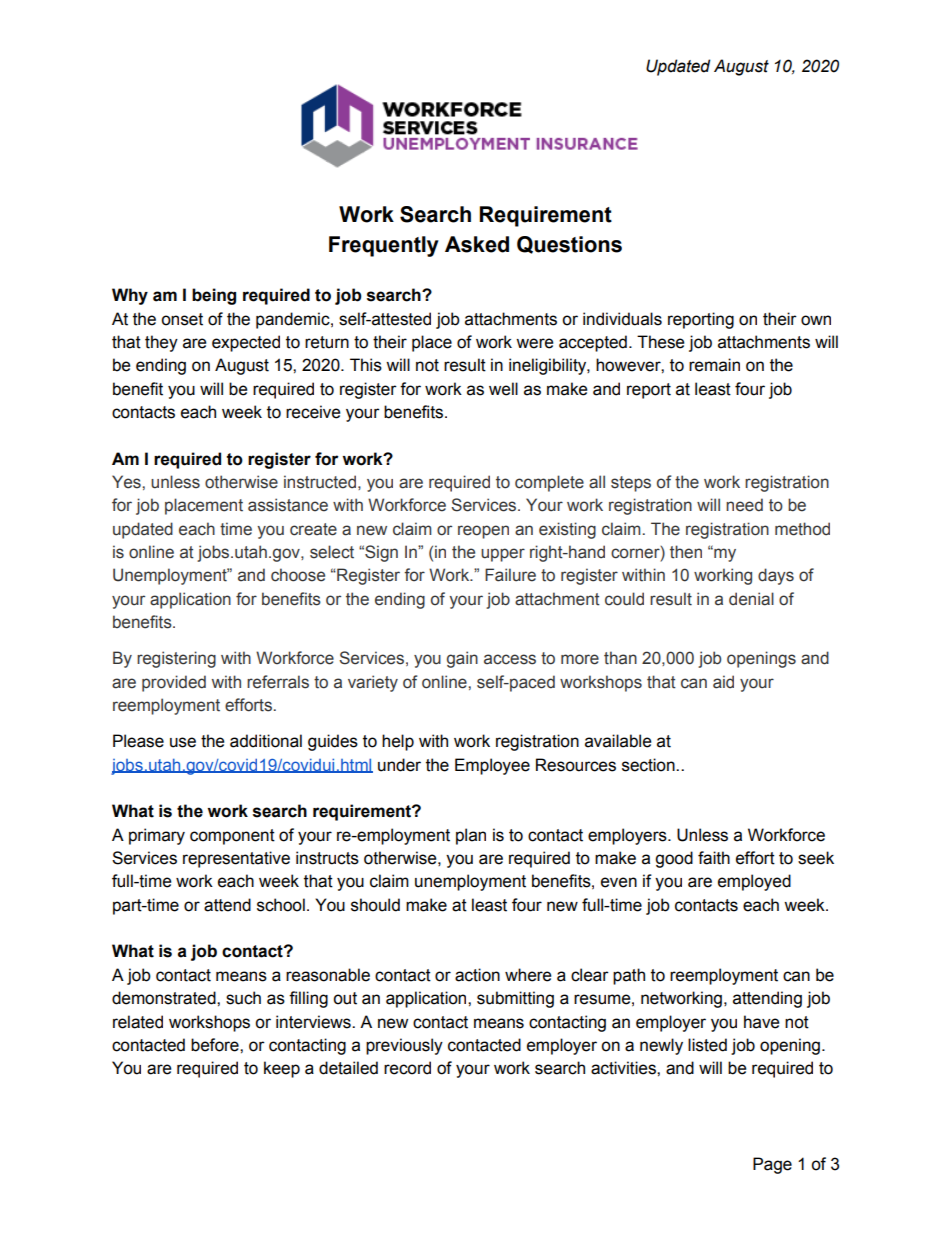 Image resolution: width=952 pixels, height=1233 pixels. What do you see at coordinates (723, 682) in the image?
I see `aid` at bounding box center [723, 682].
